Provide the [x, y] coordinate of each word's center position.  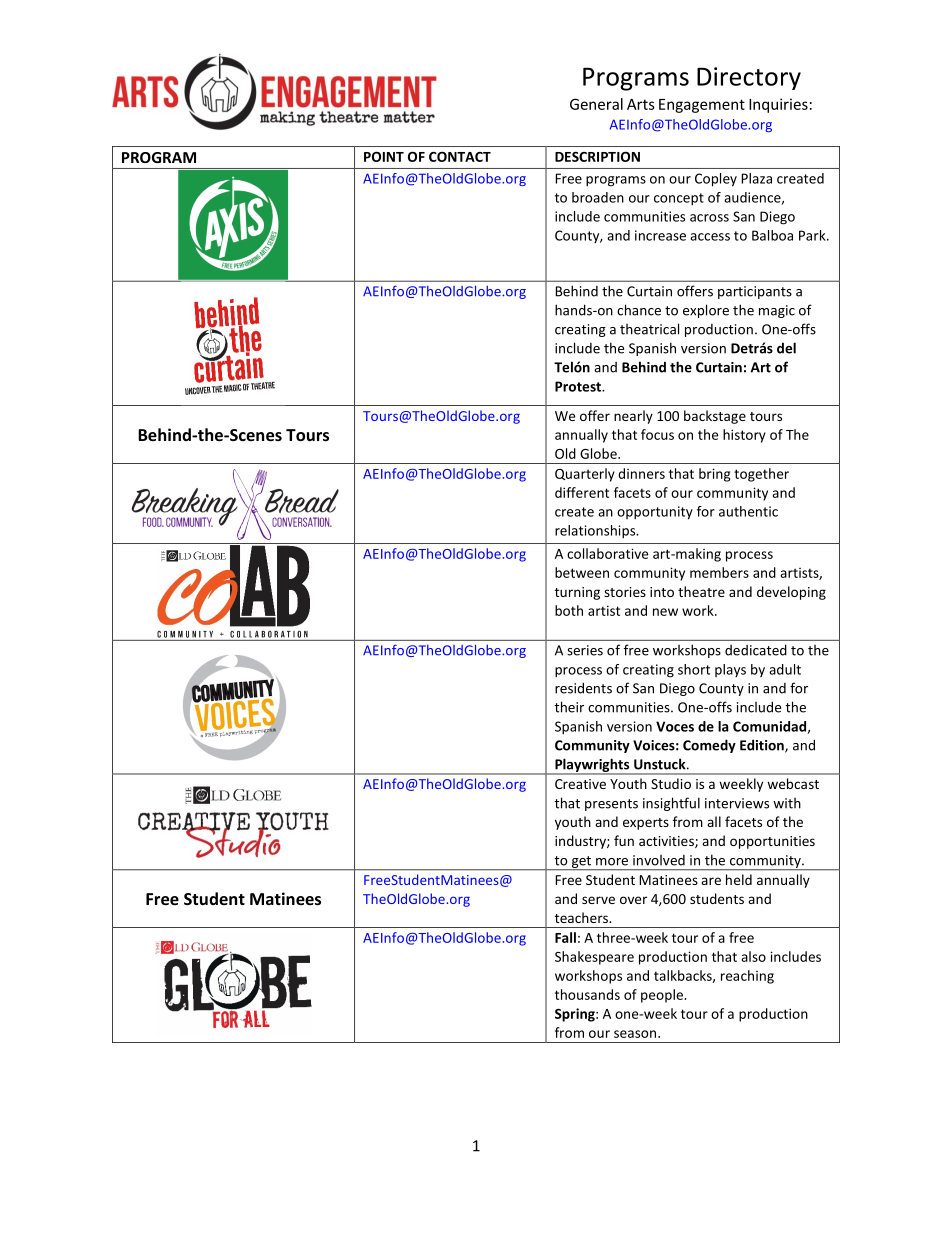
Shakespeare [594, 958]
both [569, 610]
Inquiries [778, 105]
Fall [565, 937]
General [596, 104]
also [753, 956]
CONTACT [460, 157]
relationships [596, 532]
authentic [748, 511]
